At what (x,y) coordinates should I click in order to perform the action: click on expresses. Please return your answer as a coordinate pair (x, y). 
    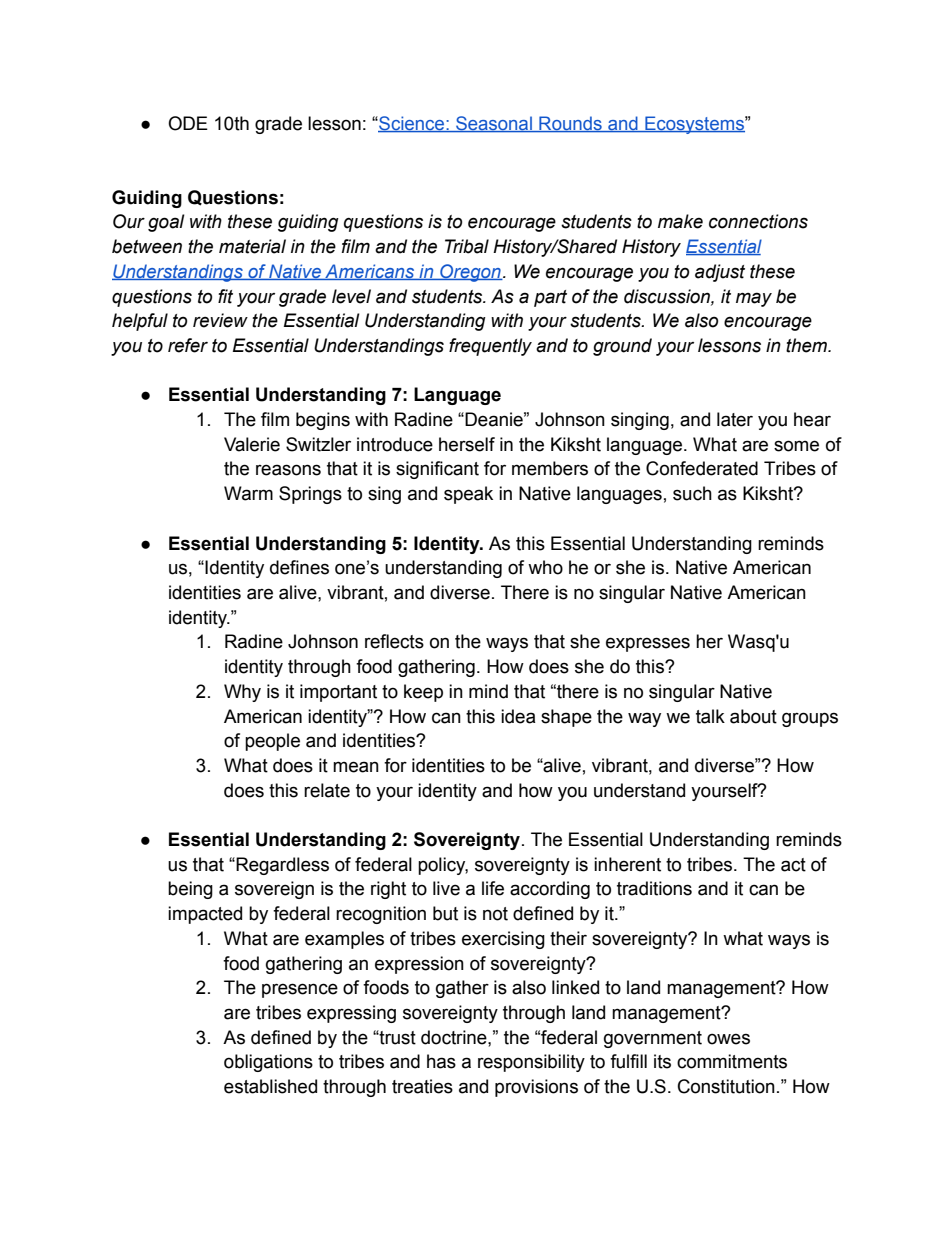
    Looking at the image, I should click on (648, 644).
